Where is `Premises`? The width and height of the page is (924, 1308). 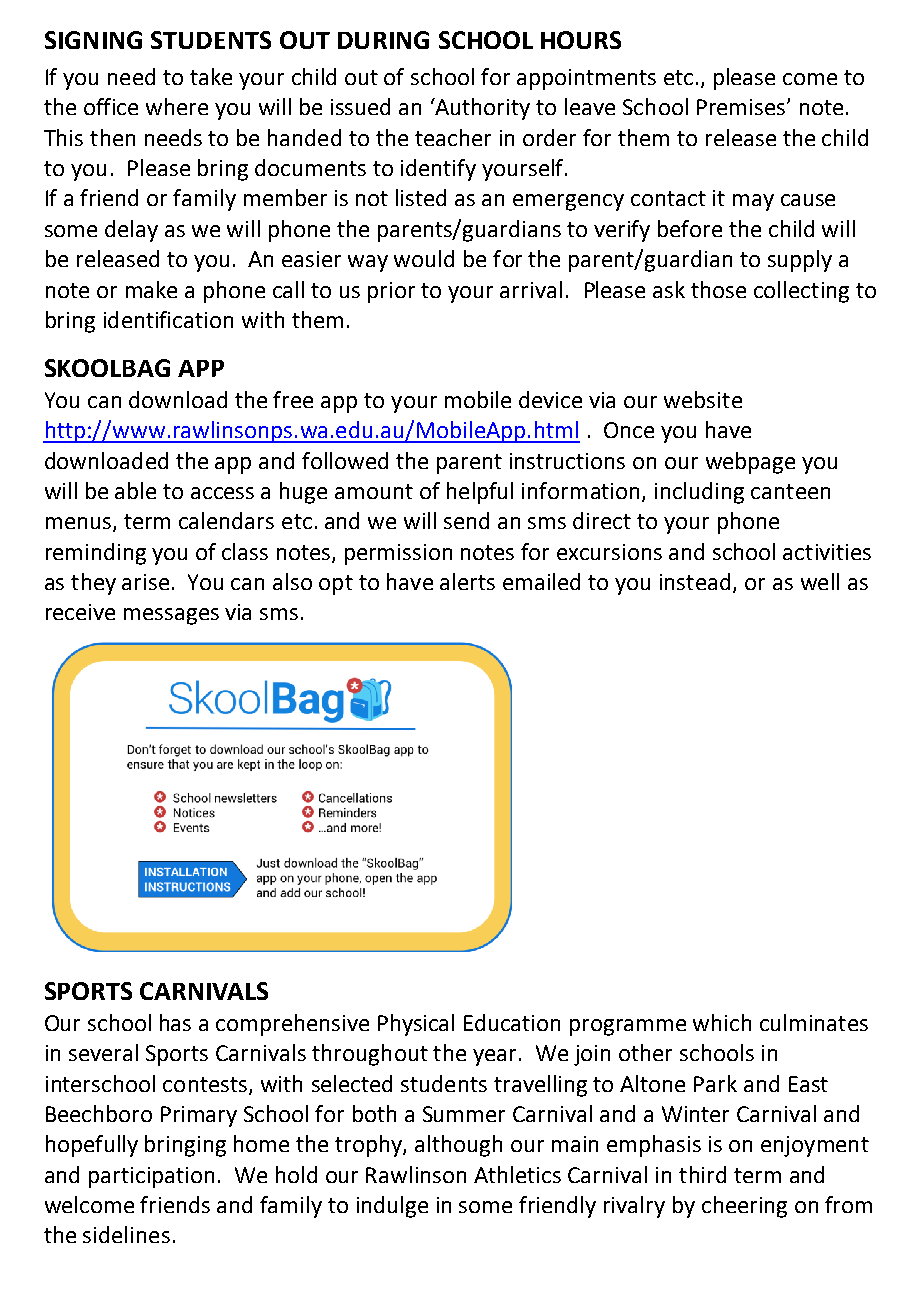
Premises is located at coordinates (742, 107).
